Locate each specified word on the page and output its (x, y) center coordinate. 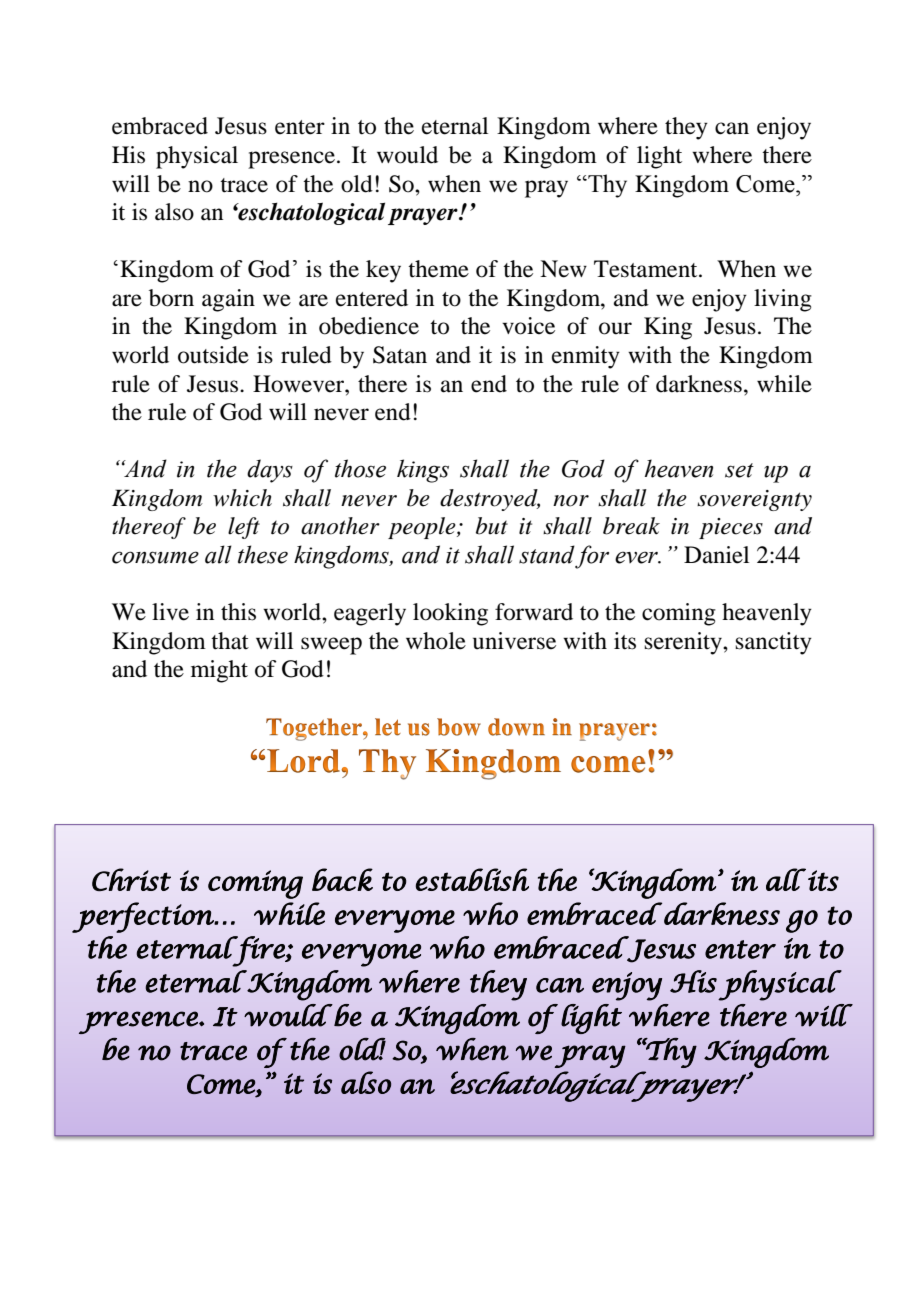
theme (438, 269)
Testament (647, 269)
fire (259, 951)
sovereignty (754, 500)
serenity (684, 643)
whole (436, 641)
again (228, 300)
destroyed (490, 500)
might (219, 671)
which (242, 498)
